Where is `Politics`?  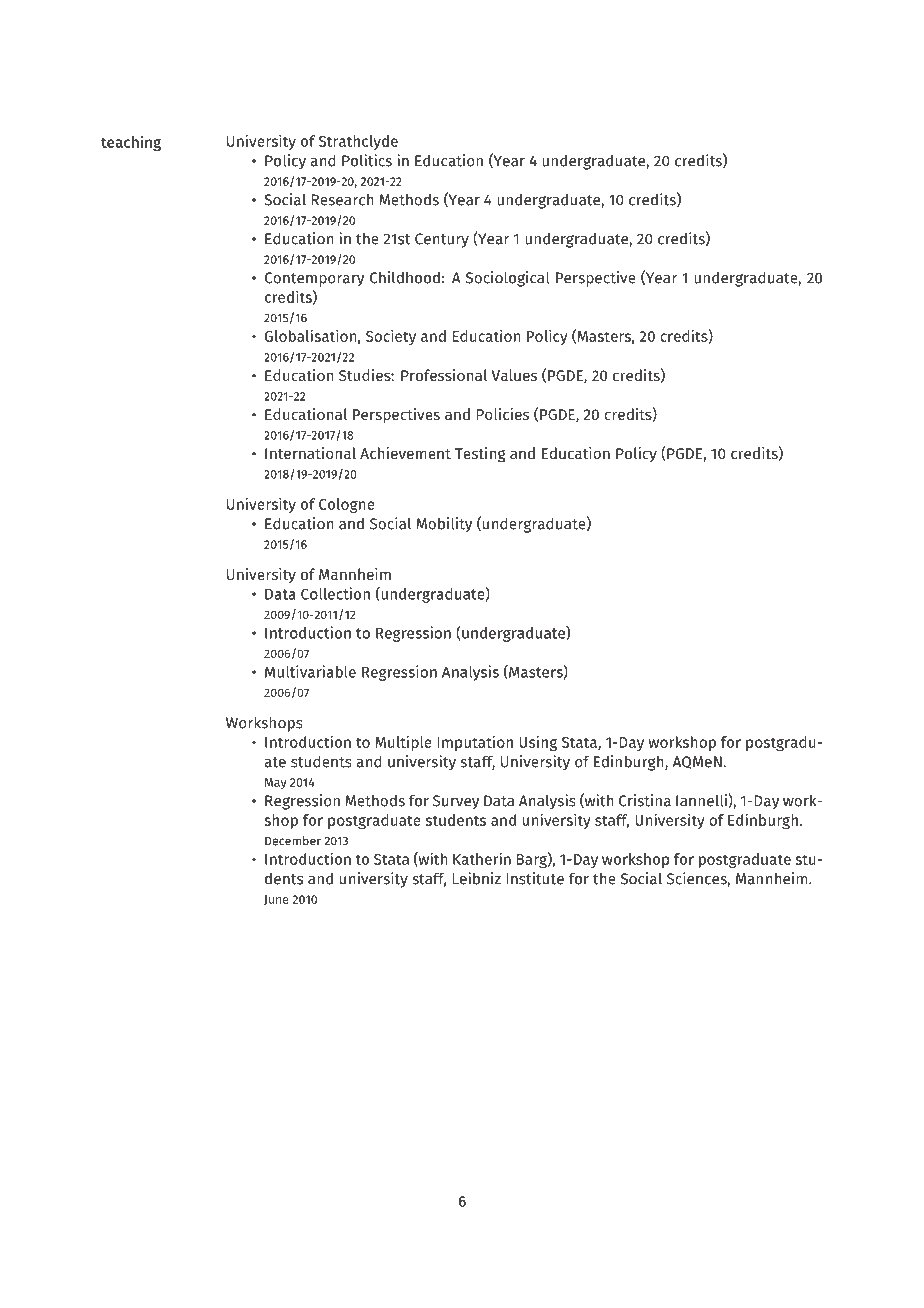 Politics is located at coordinates (367, 160).
